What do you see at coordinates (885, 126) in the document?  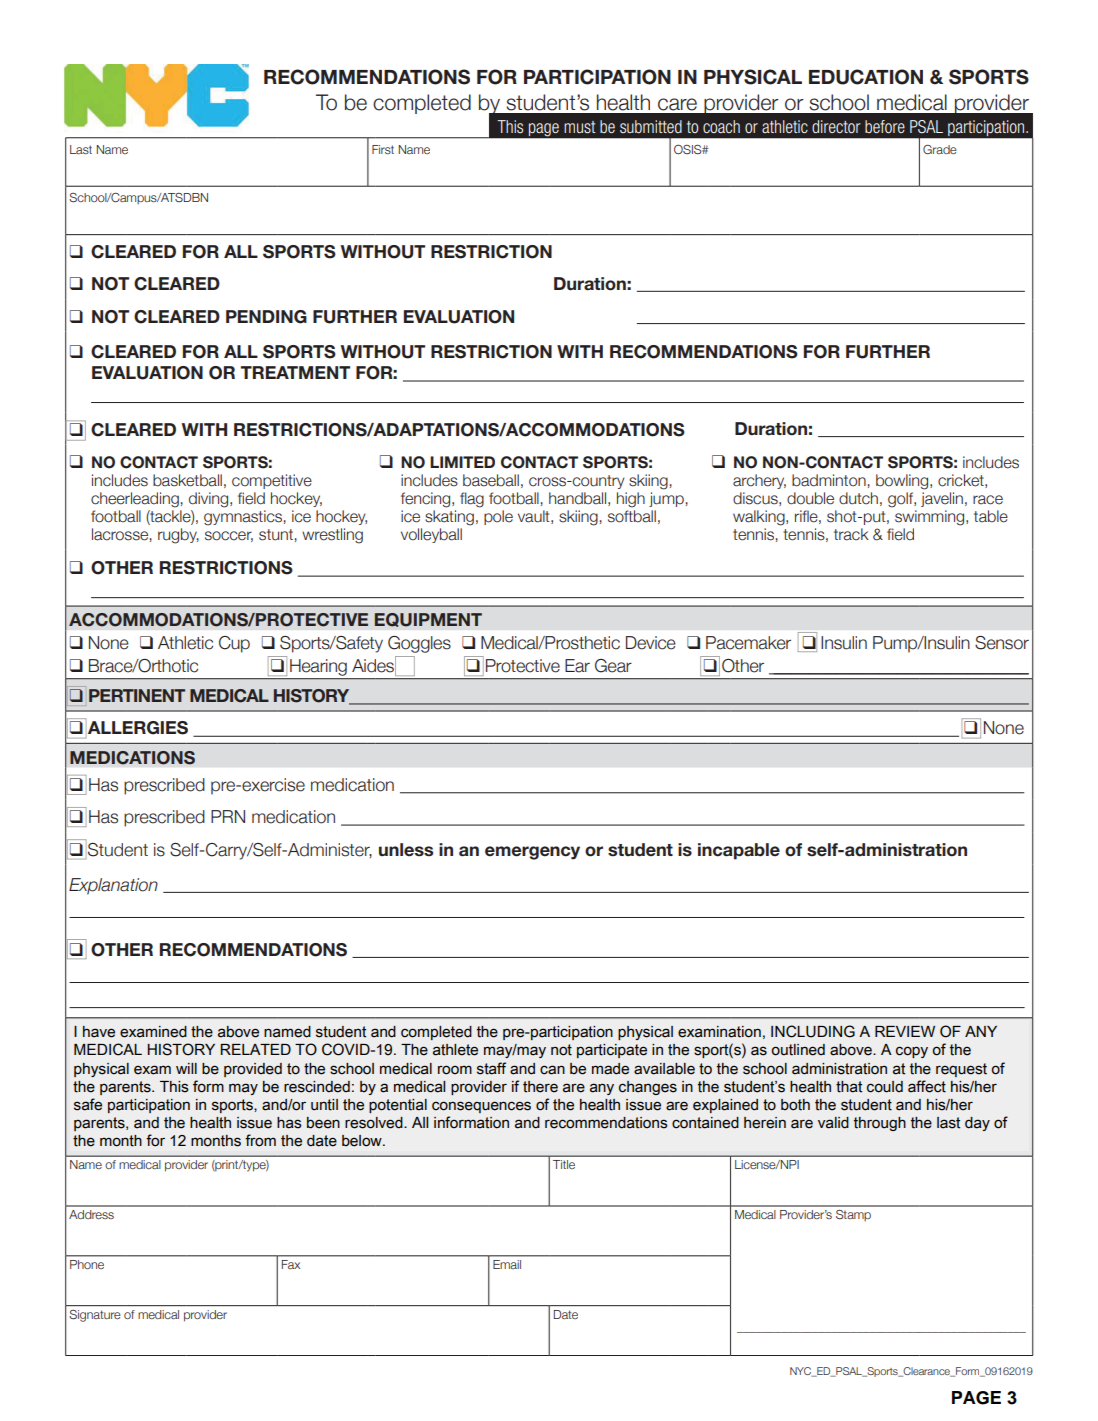 I see `before` at bounding box center [885, 126].
